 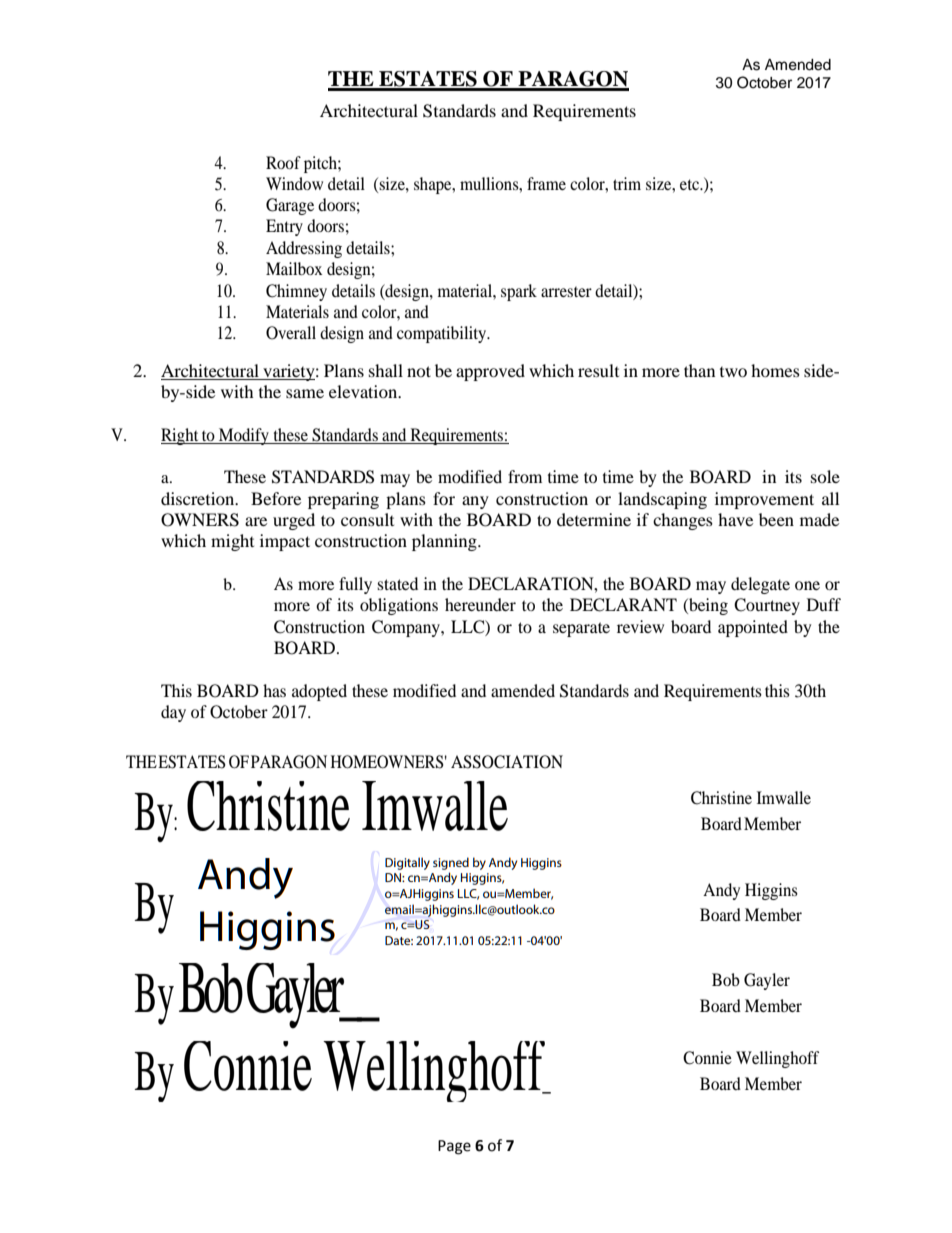 I want to click on review, so click(x=640, y=626).
